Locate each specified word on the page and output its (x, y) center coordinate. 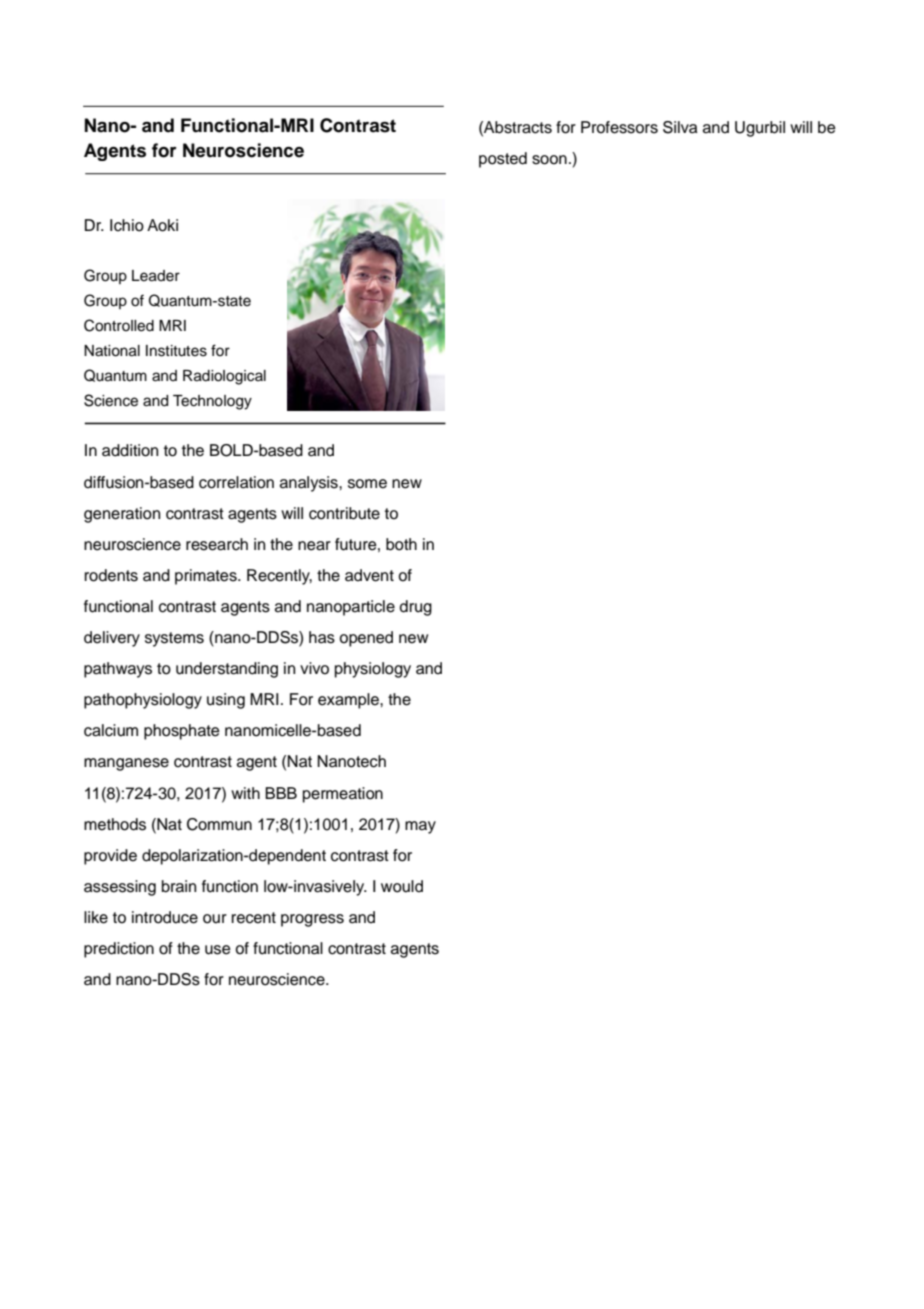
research (217, 544)
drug (416, 608)
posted (503, 160)
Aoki (162, 225)
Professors (619, 127)
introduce (165, 917)
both (401, 544)
